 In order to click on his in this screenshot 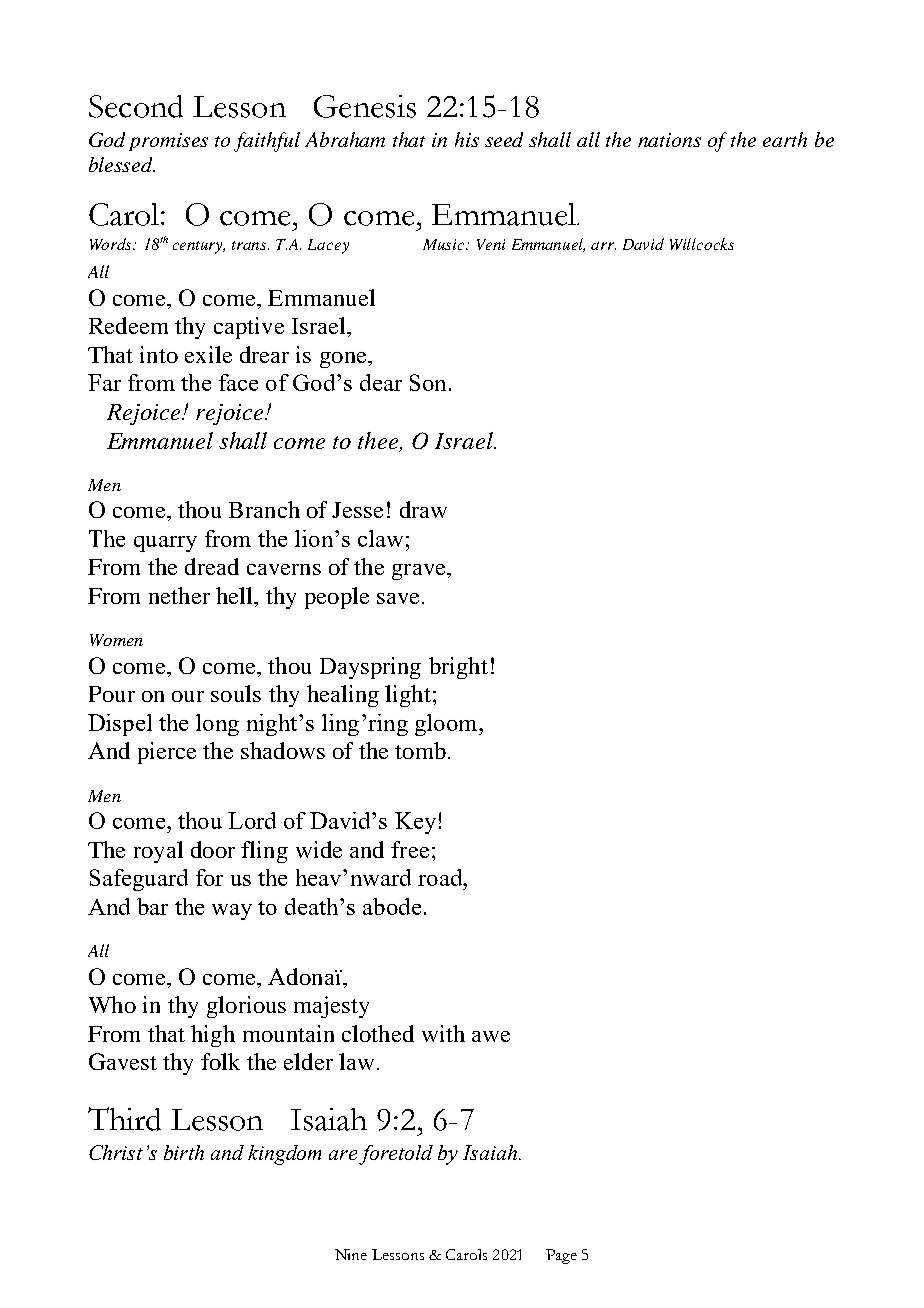, I will do `click(467, 139)`.
